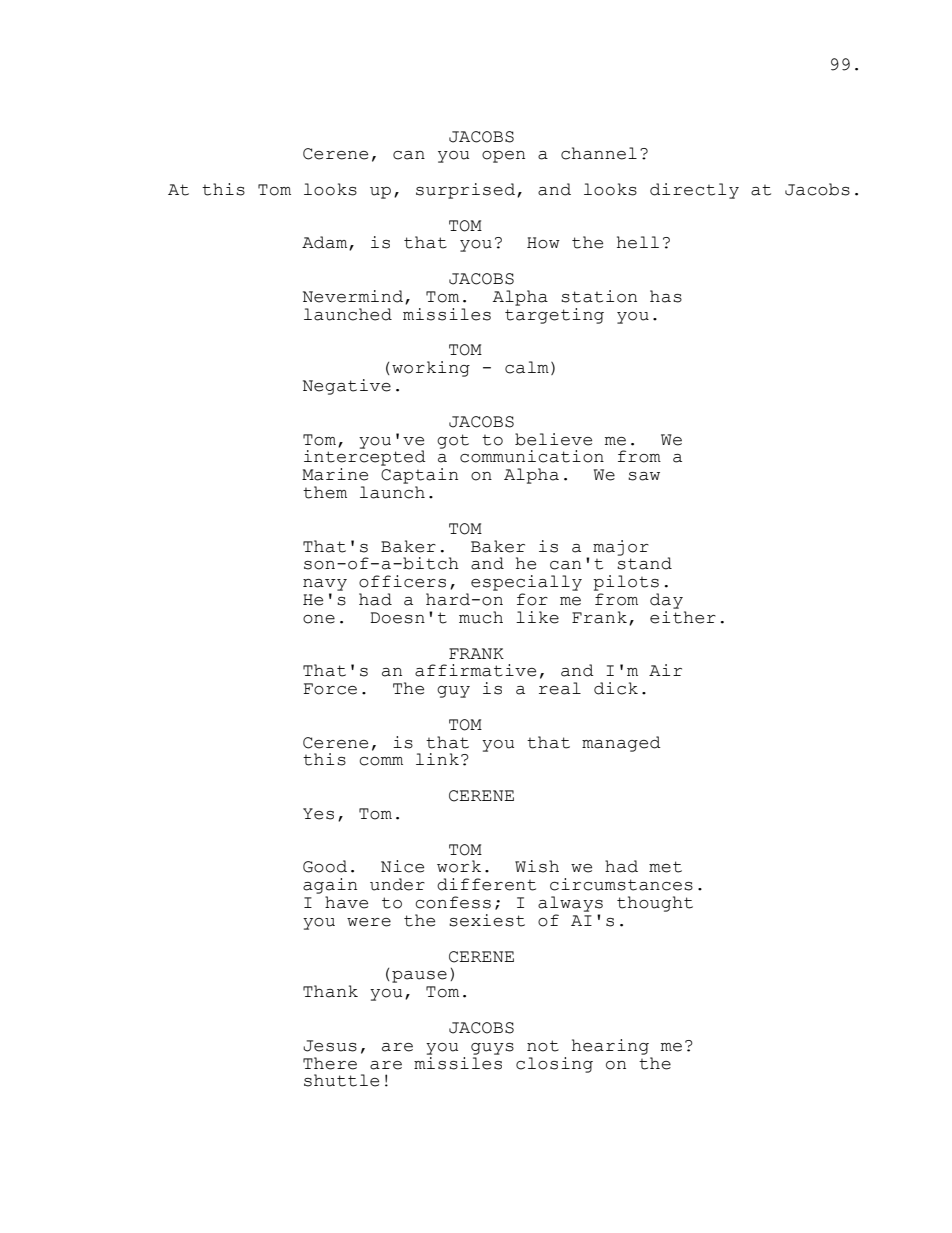  I want to click on directly, so click(694, 191).
